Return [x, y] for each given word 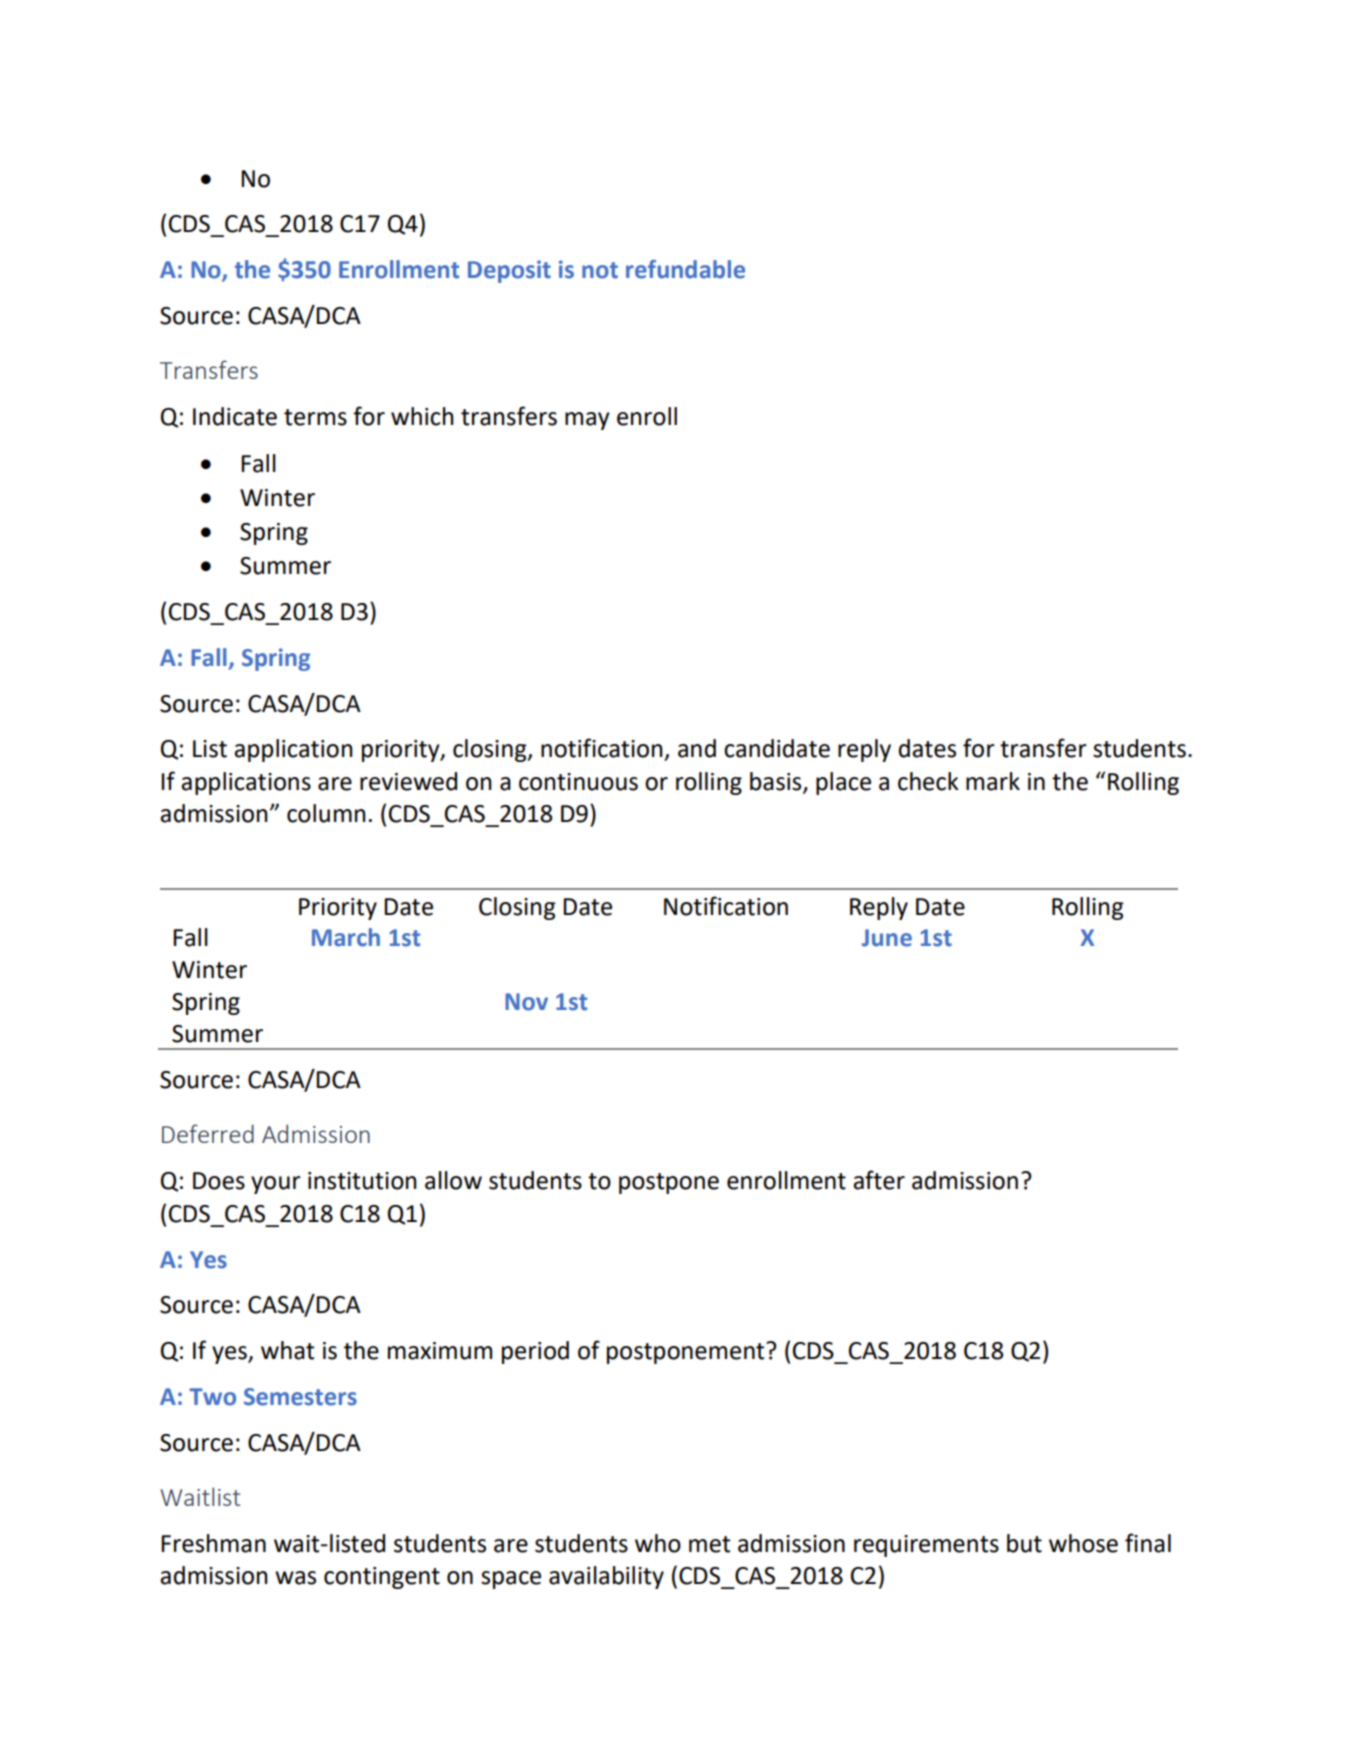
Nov [526, 1002]
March [346, 937]
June [887, 938]
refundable [685, 269]
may [587, 421]
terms [315, 417]
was [295, 1578]
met [709, 1544]
